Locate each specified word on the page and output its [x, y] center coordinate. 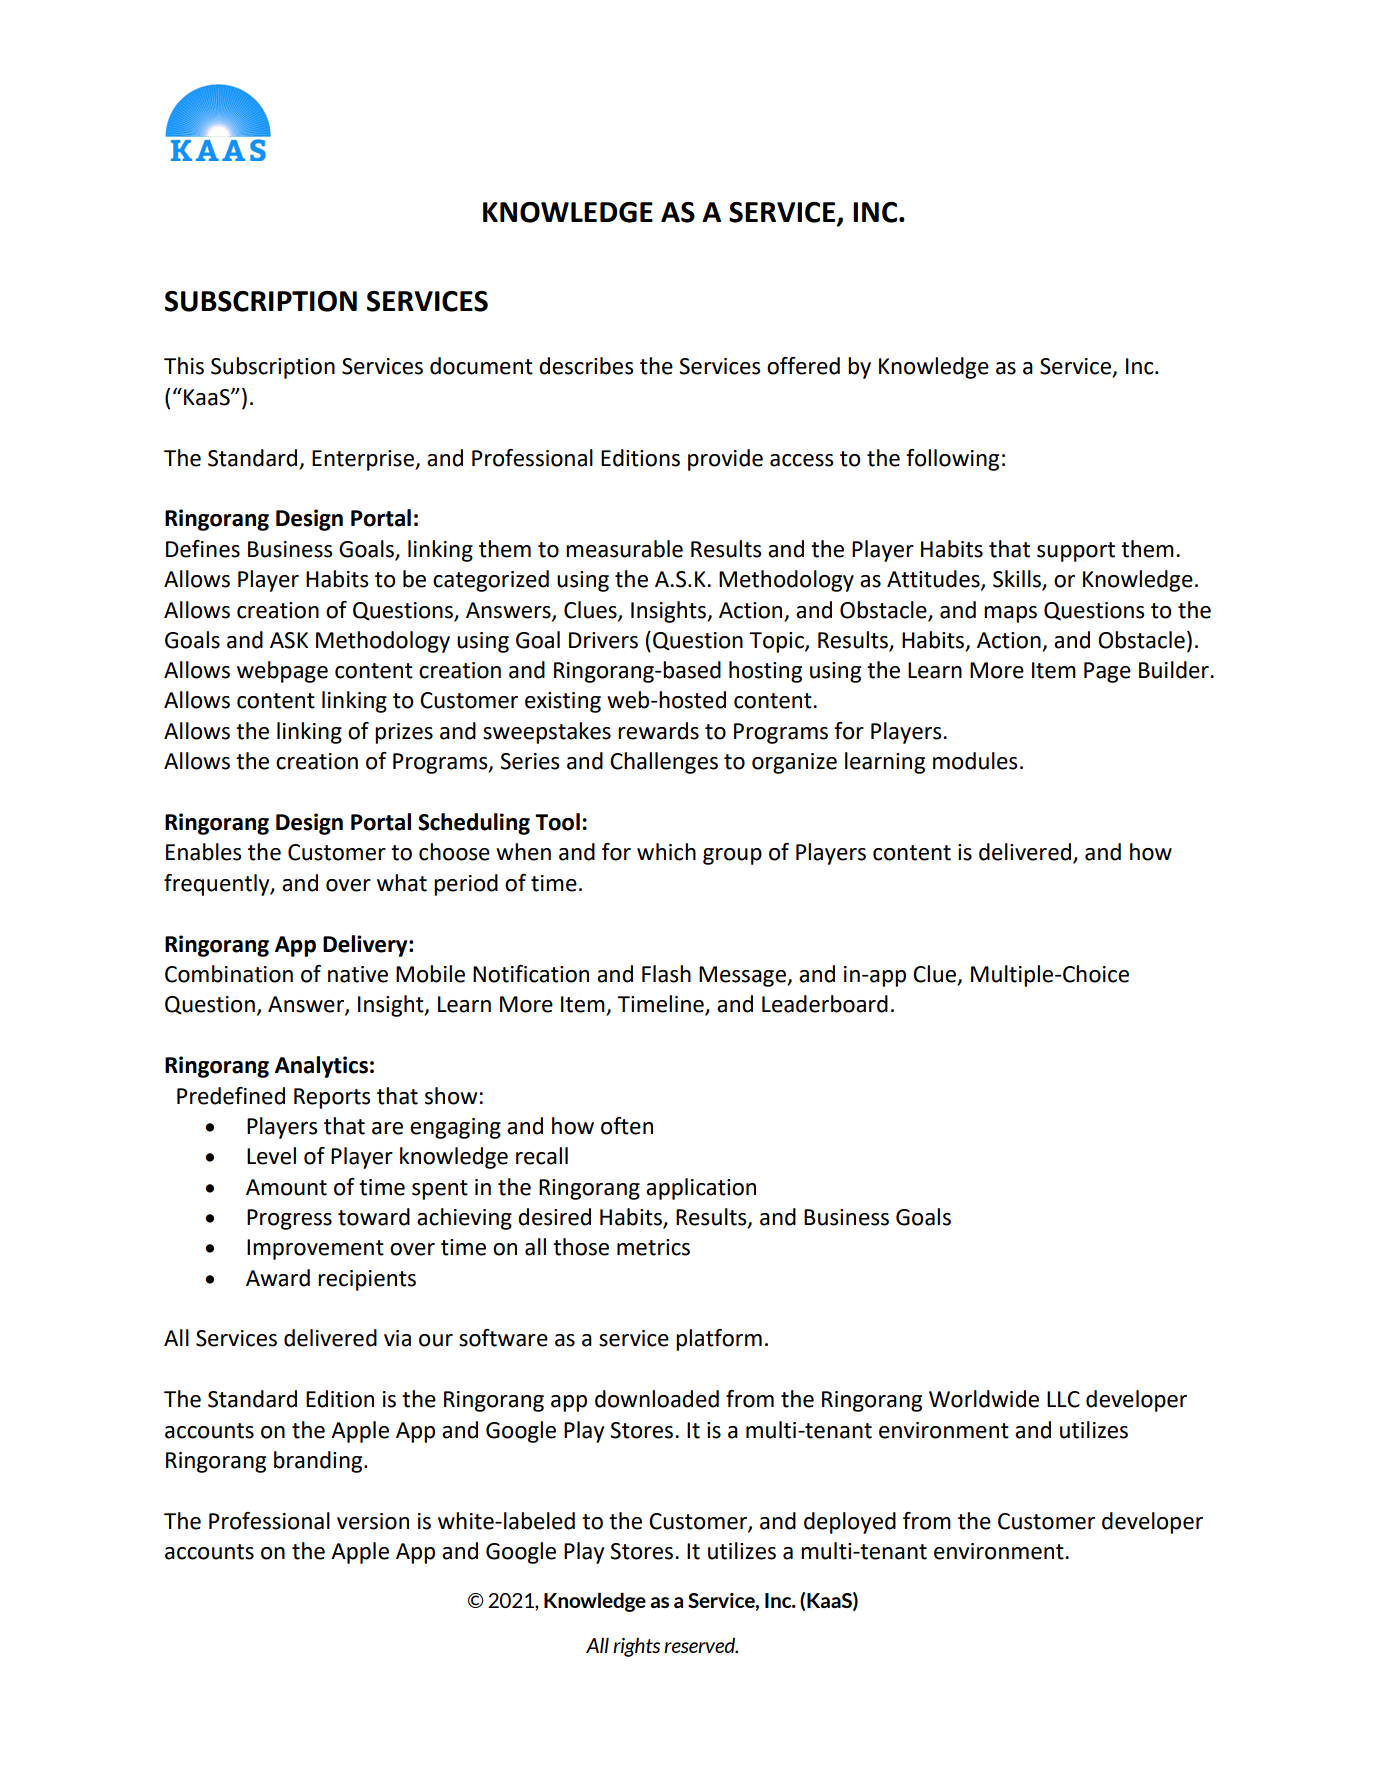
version [373, 1521]
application [701, 1189]
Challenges [664, 763]
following [952, 460]
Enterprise [364, 460]
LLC [1063, 1399]
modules [975, 761]
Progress [289, 1219]
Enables [203, 852]
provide [725, 460]
